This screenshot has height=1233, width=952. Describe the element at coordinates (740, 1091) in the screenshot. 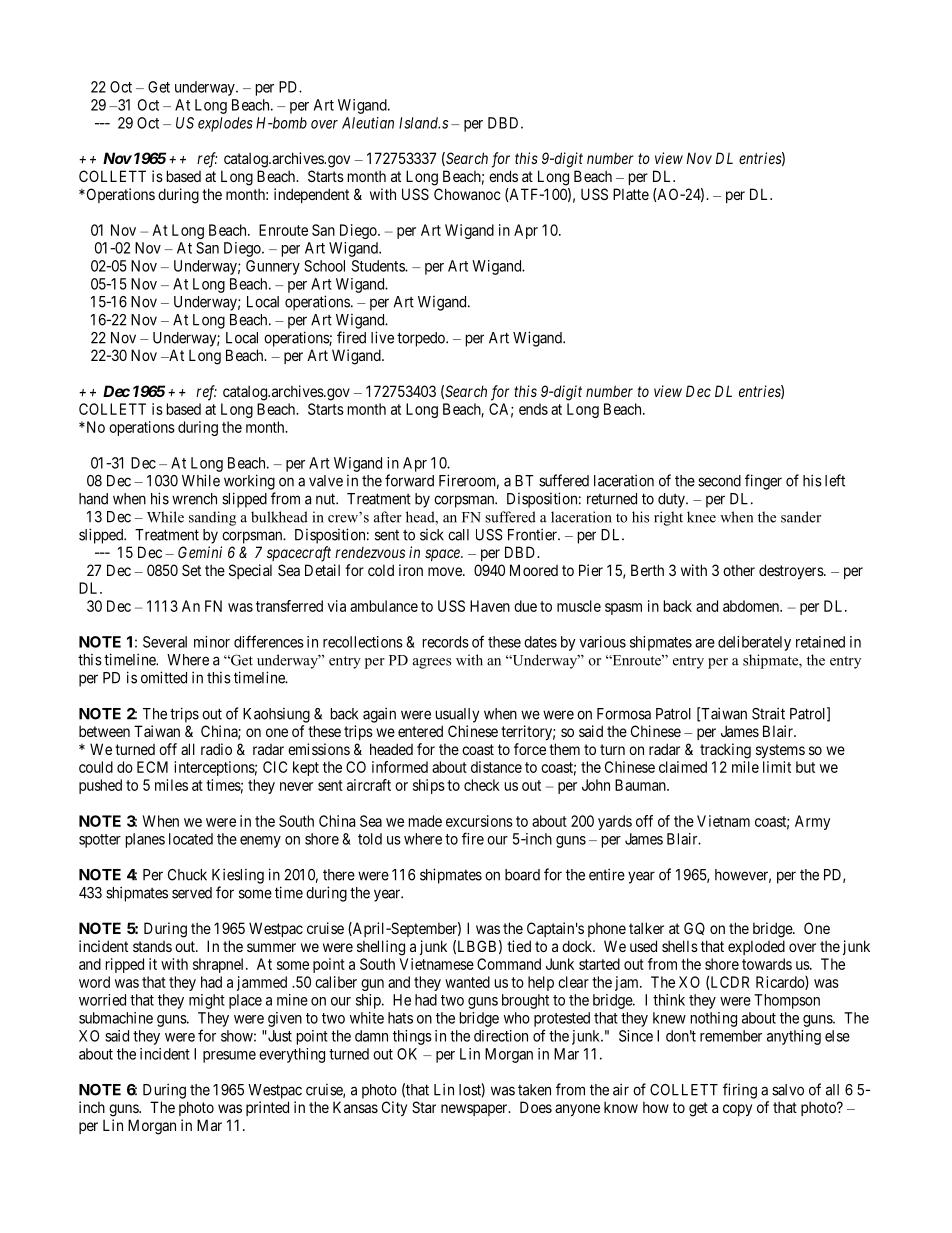

I see `firing` at that location.
